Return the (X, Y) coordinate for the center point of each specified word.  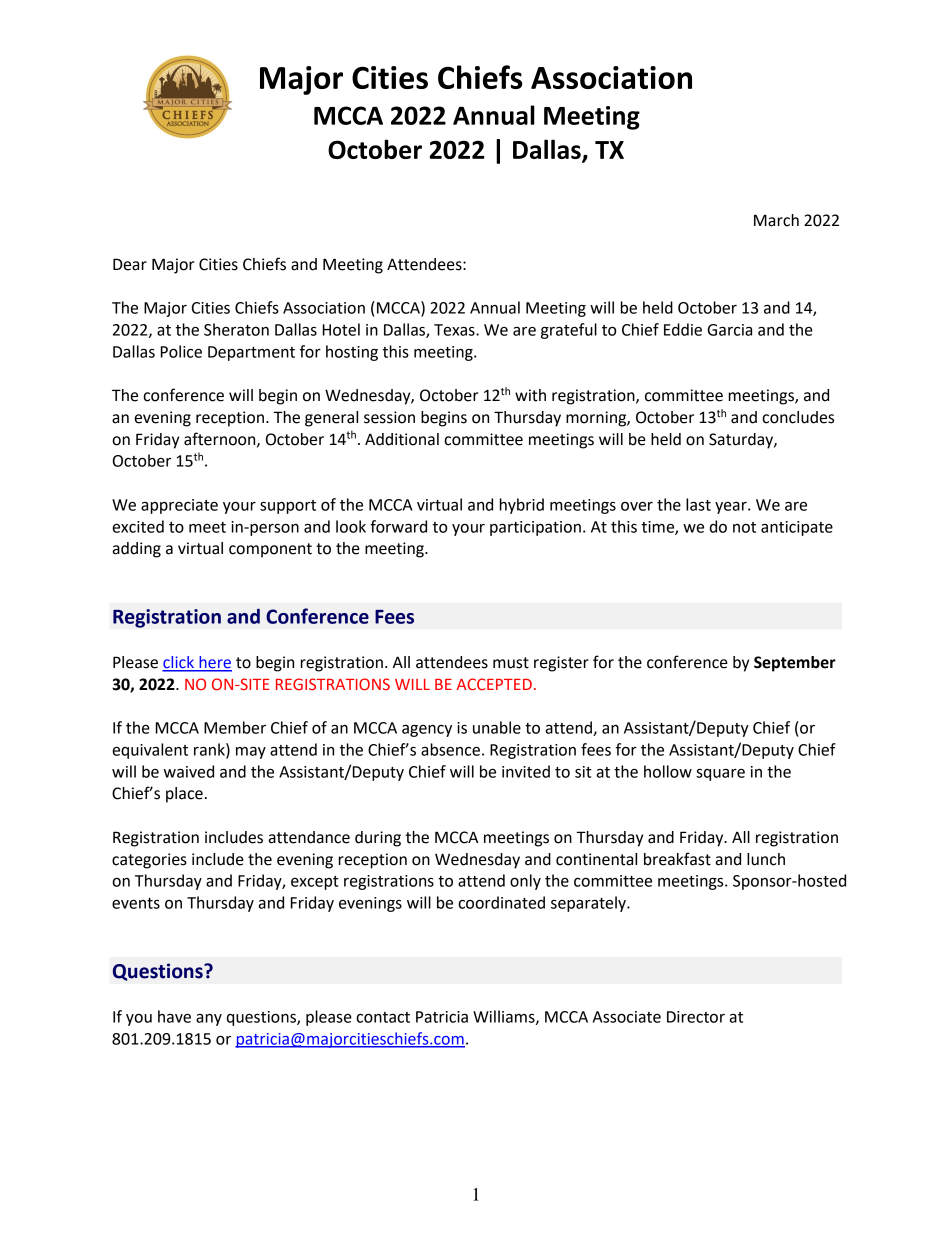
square (720, 775)
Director (696, 1017)
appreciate (179, 506)
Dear (130, 264)
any (209, 1020)
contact (383, 1017)
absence (450, 749)
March (776, 220)
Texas (455, 330)
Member (235, 727)
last (698, 504)
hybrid (522, 506)
